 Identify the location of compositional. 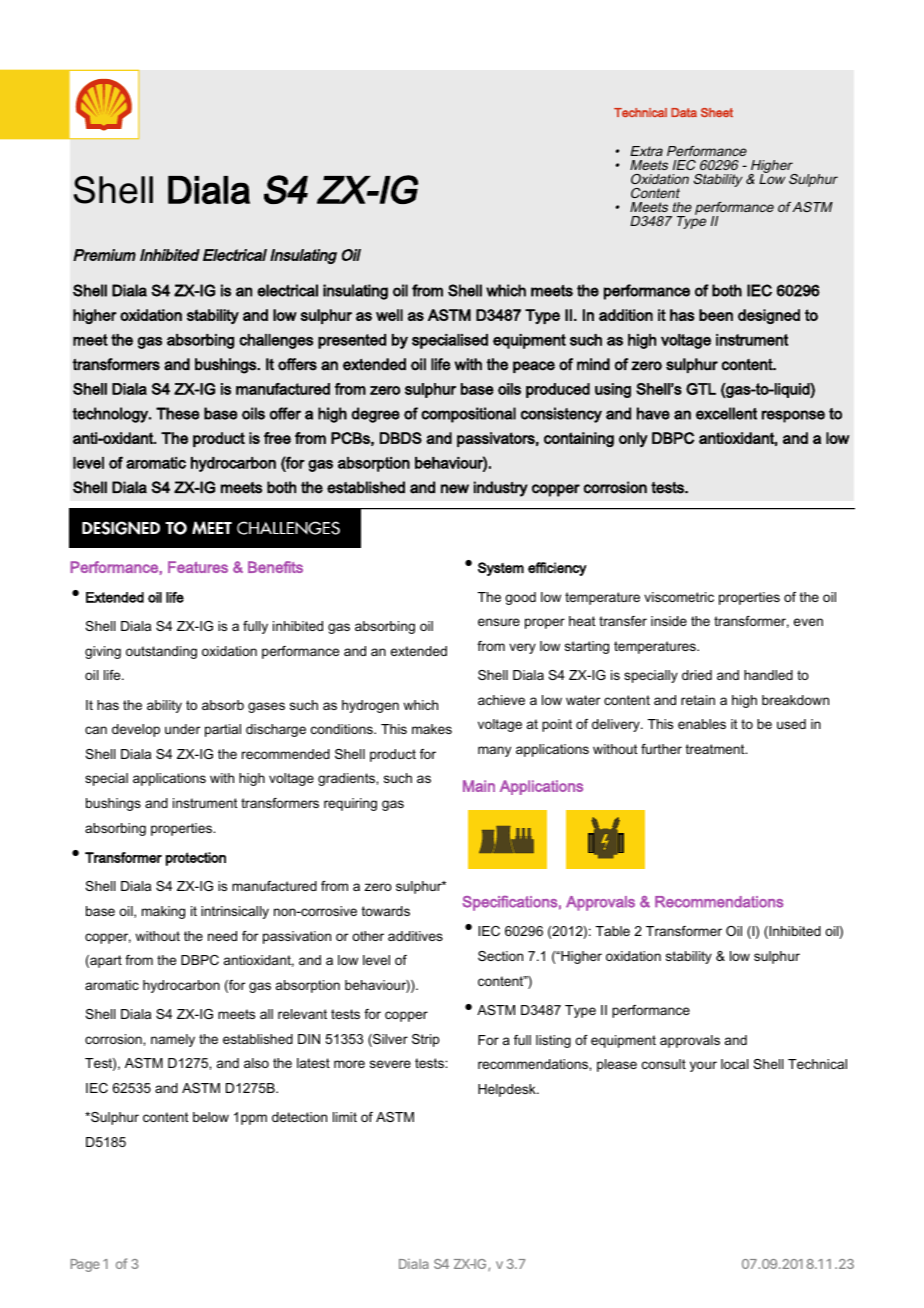
(468, 415).
